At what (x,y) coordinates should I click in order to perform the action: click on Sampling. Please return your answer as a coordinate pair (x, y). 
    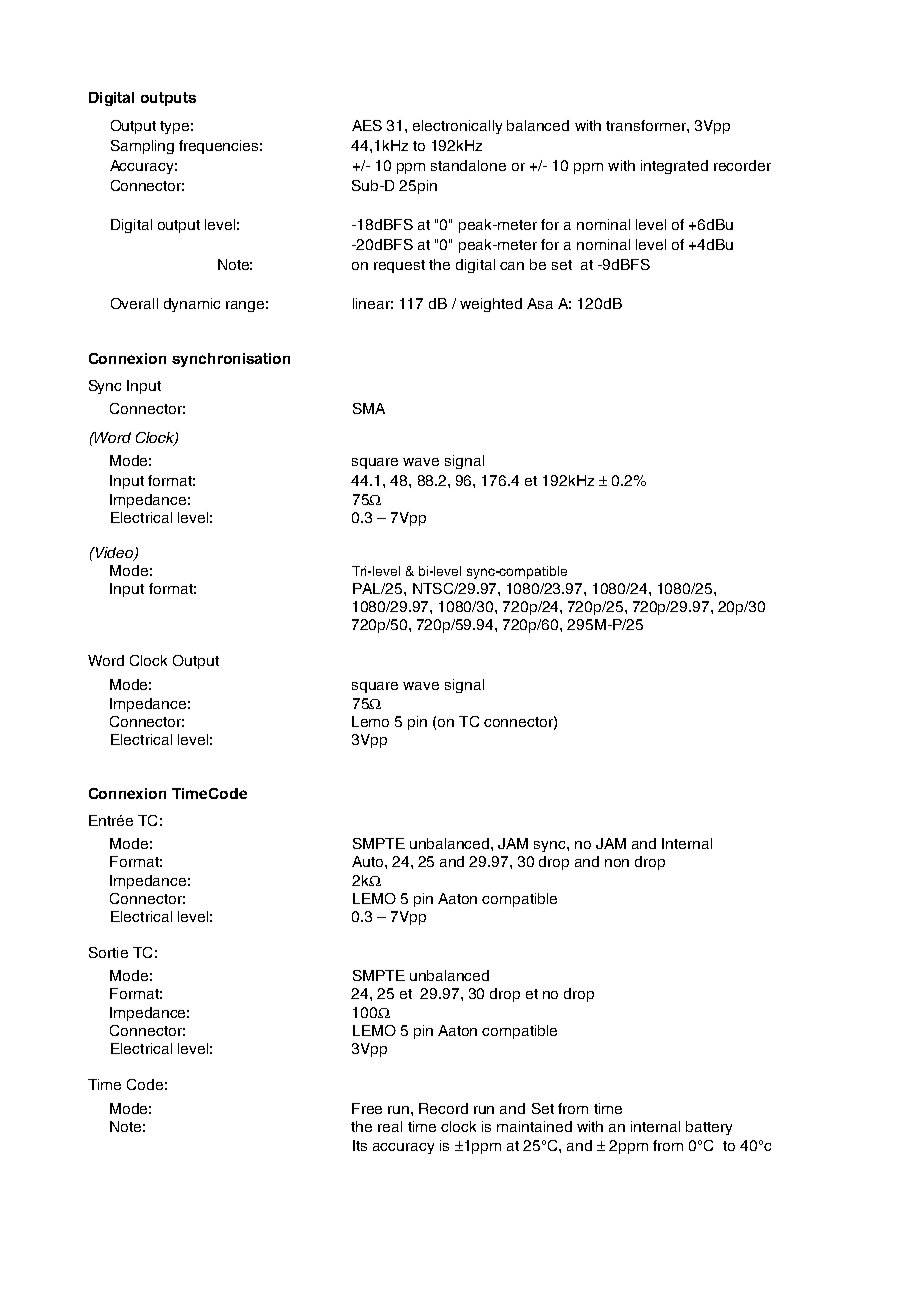
    Looking at the image, I should click on (142, 147).
